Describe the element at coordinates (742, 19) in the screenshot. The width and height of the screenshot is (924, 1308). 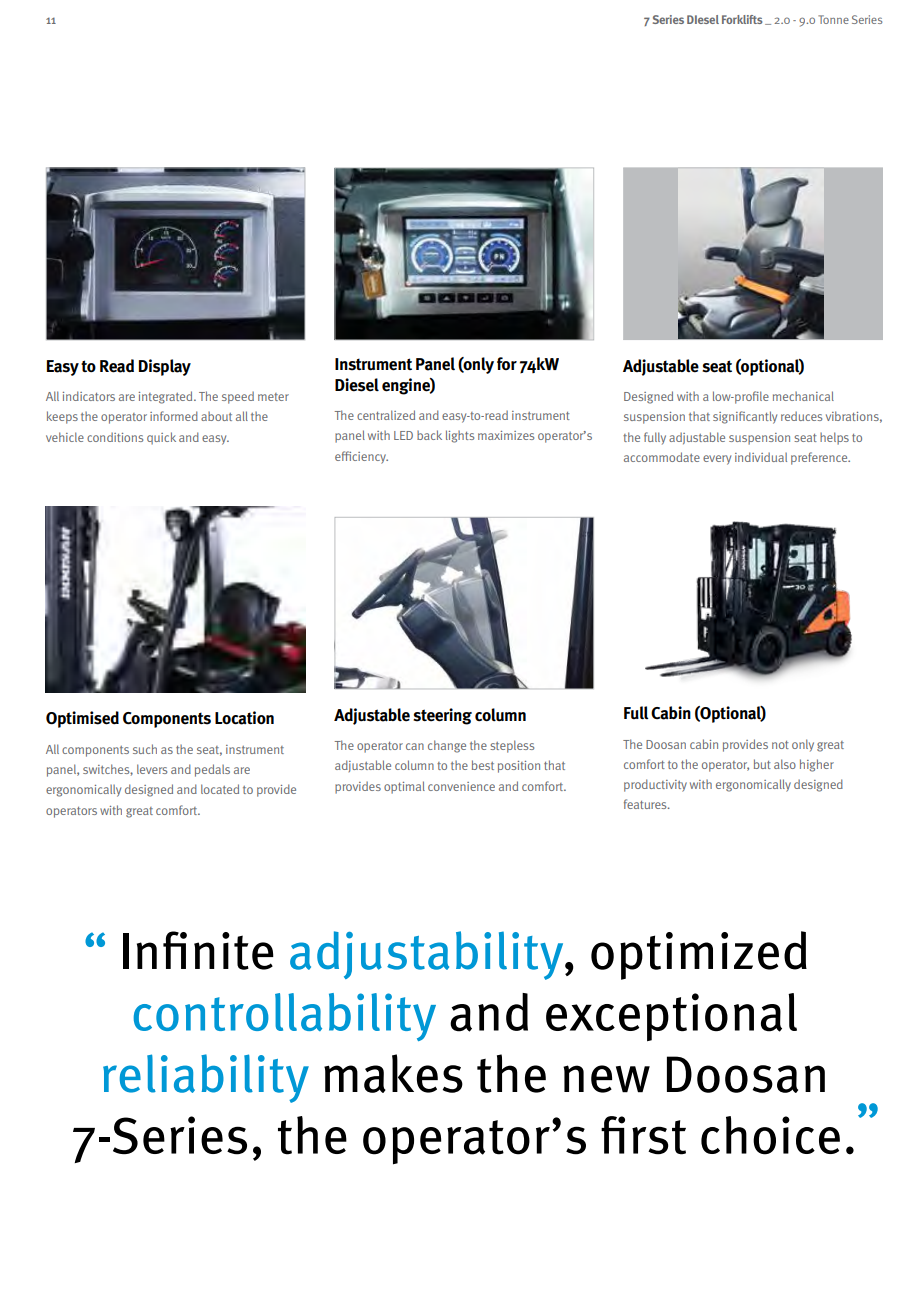
I see `Forklifts` at that location.
